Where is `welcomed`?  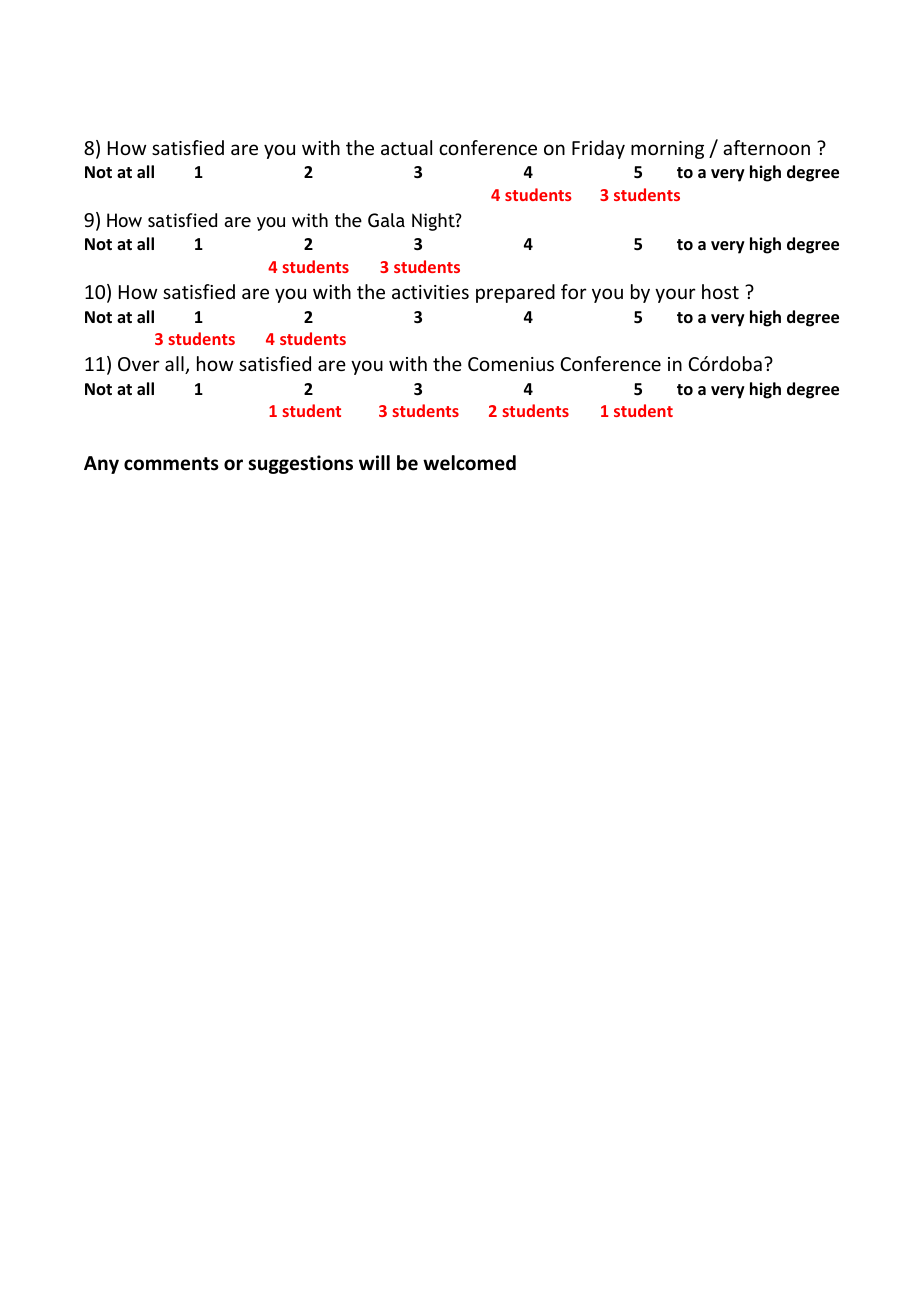
welcomed is located at coordinates (469, 463).
